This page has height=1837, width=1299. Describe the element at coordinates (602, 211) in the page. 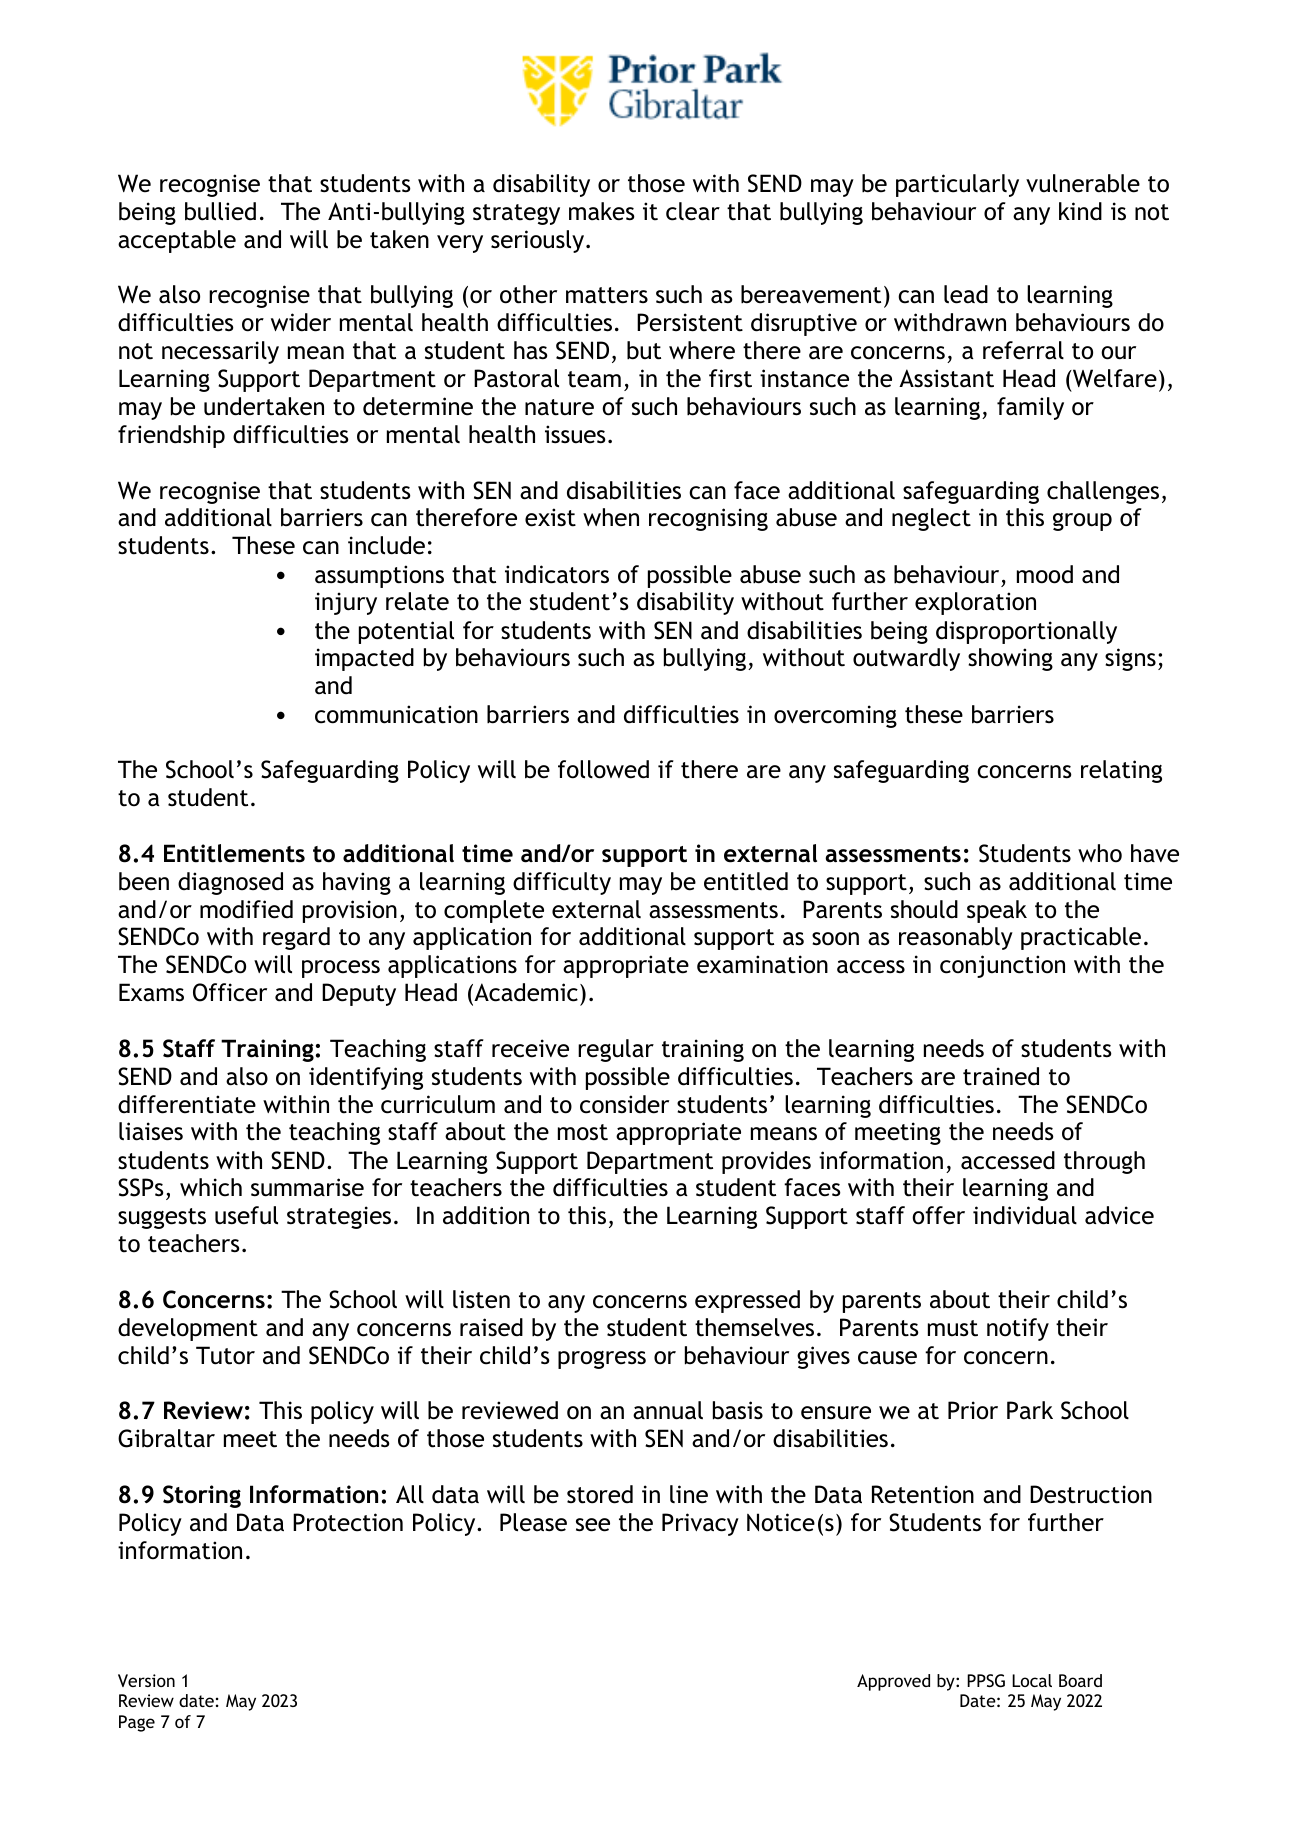

I see `makes` at that location.
